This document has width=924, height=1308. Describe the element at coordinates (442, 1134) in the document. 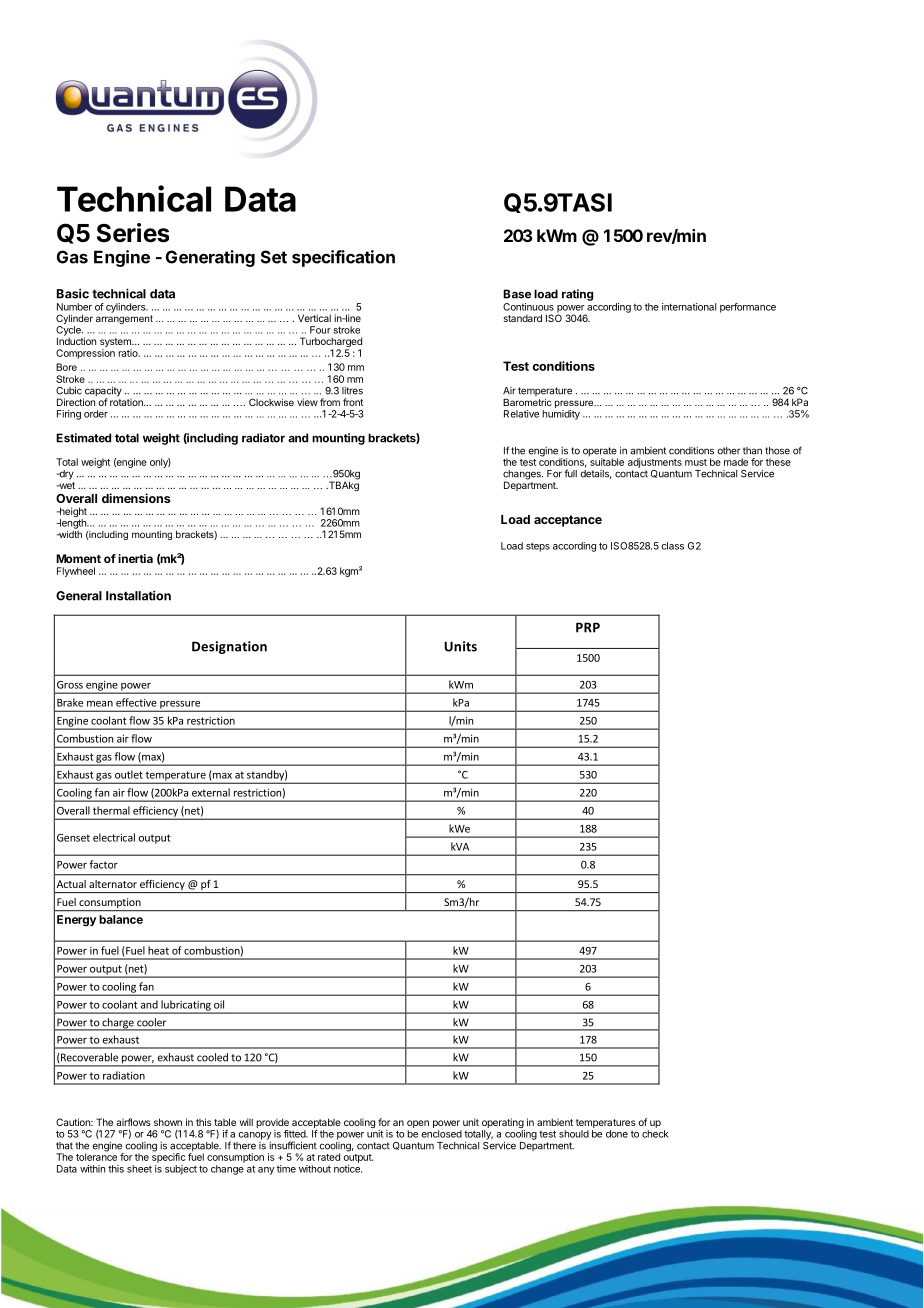

I see `enclosed` at that location.
